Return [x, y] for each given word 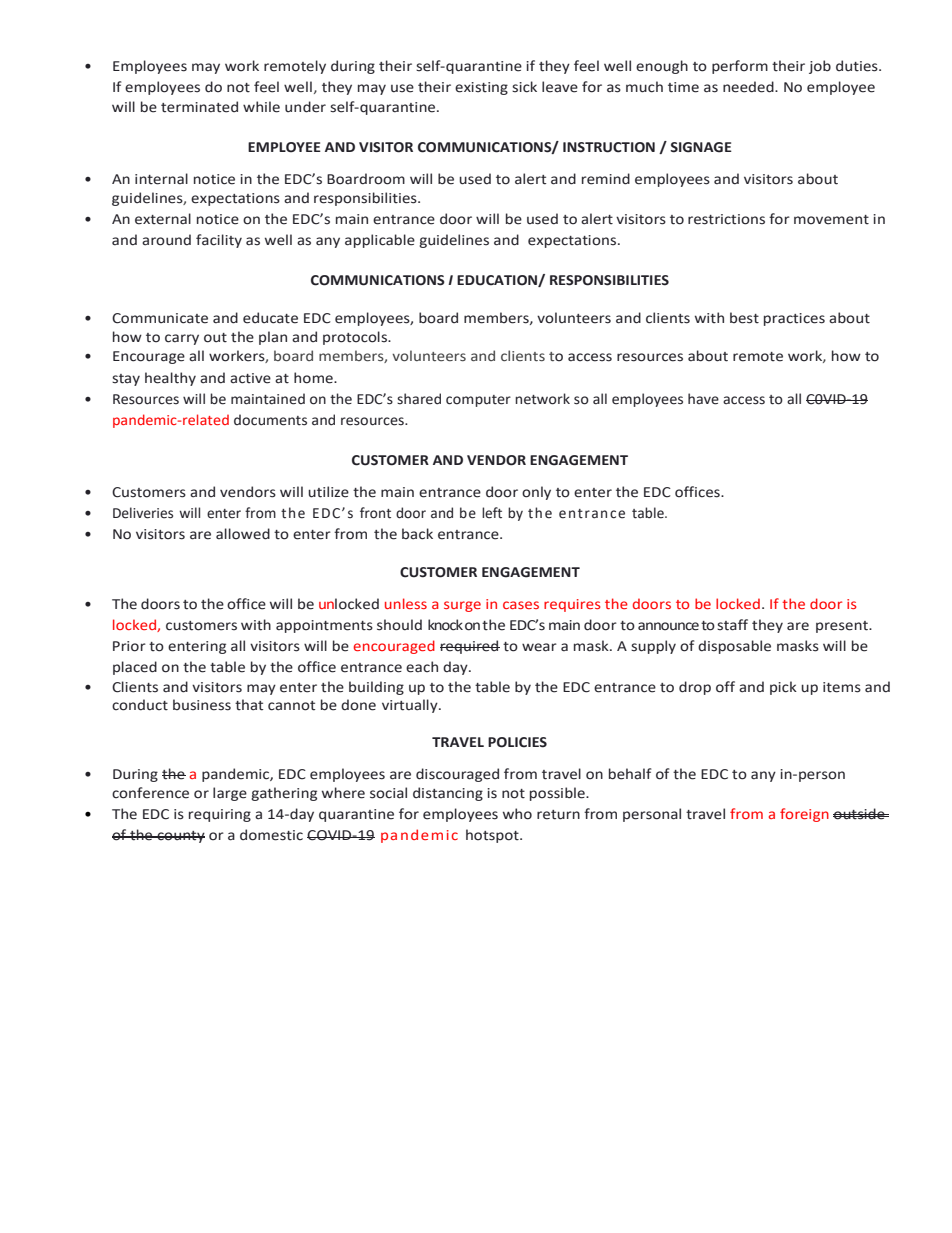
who [517, 814]
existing [481, 88]
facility [219, 241]
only [536, 493]
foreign [804, 815]
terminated [199, 107]
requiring [220, 815]
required [470, 647]
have [703, 399]
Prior [129, 646]
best [744, 318]
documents [270, 420]
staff [732, 625]
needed [749, 87]
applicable [380, 241]
